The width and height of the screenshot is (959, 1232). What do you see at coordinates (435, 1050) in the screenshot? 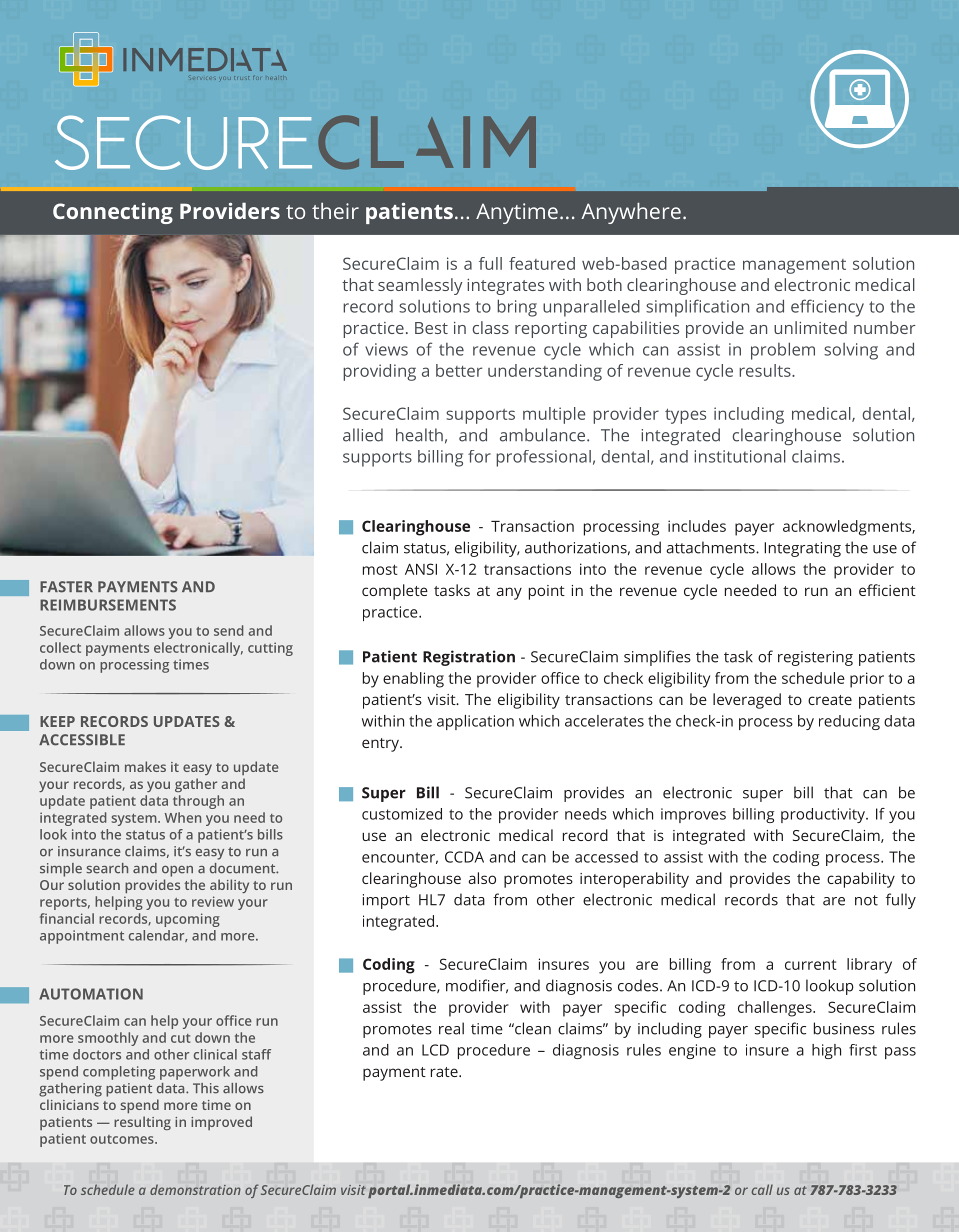
I see `LCD` at bounding box center [435, 1050].
